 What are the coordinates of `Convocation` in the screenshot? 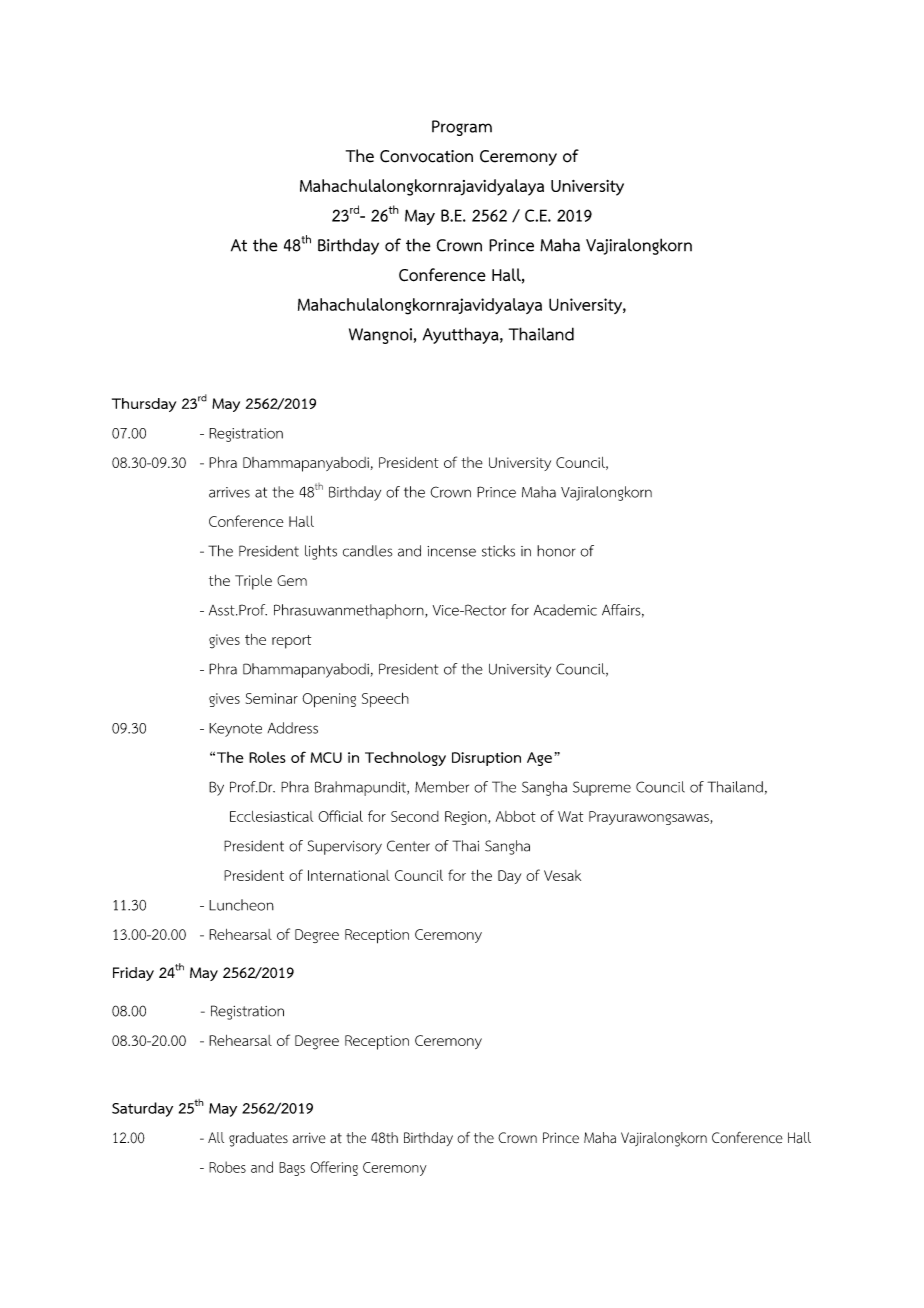 It's located at (426, 156).
